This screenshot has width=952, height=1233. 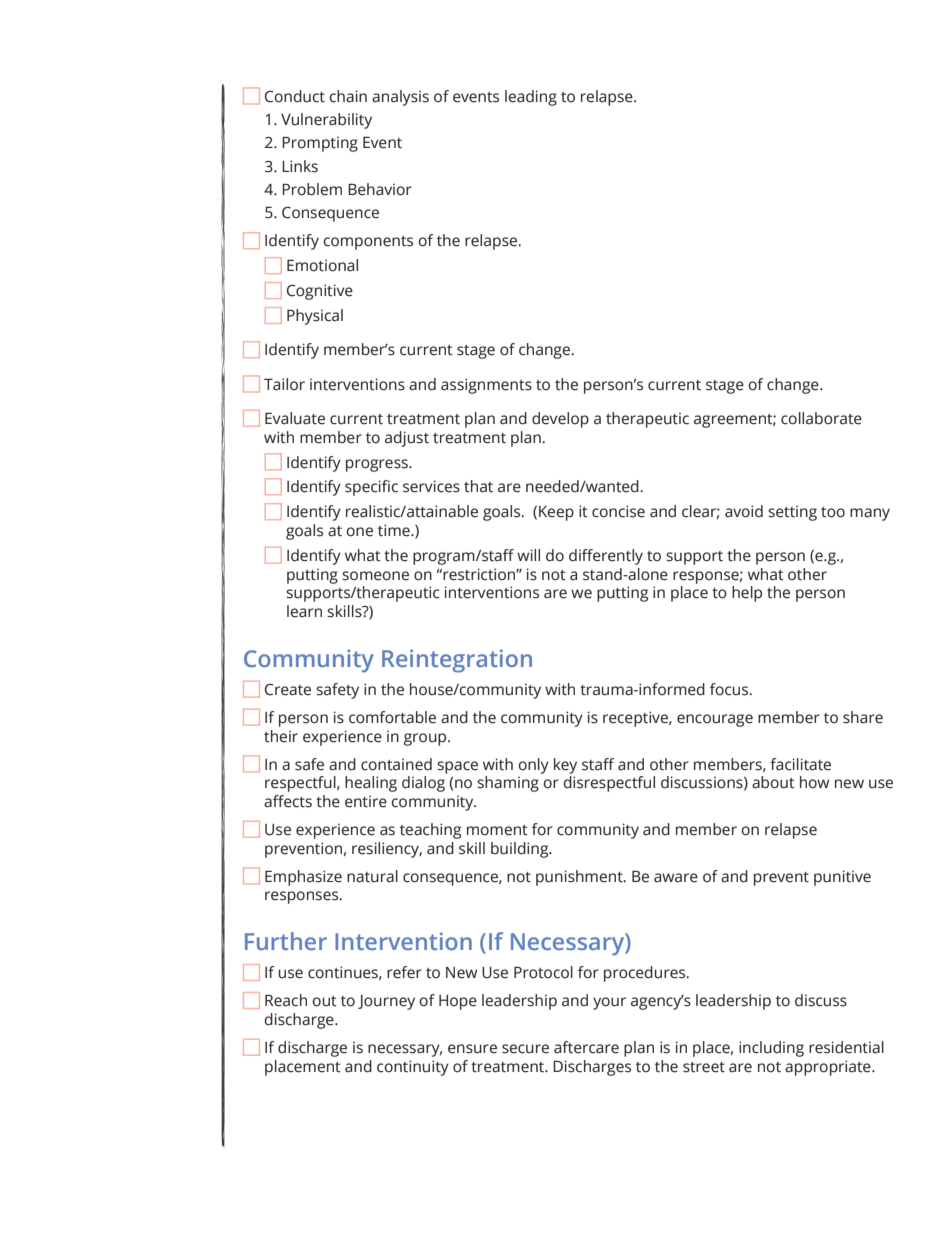 I want to click on aftercare, so click(x=586, y=1047).
